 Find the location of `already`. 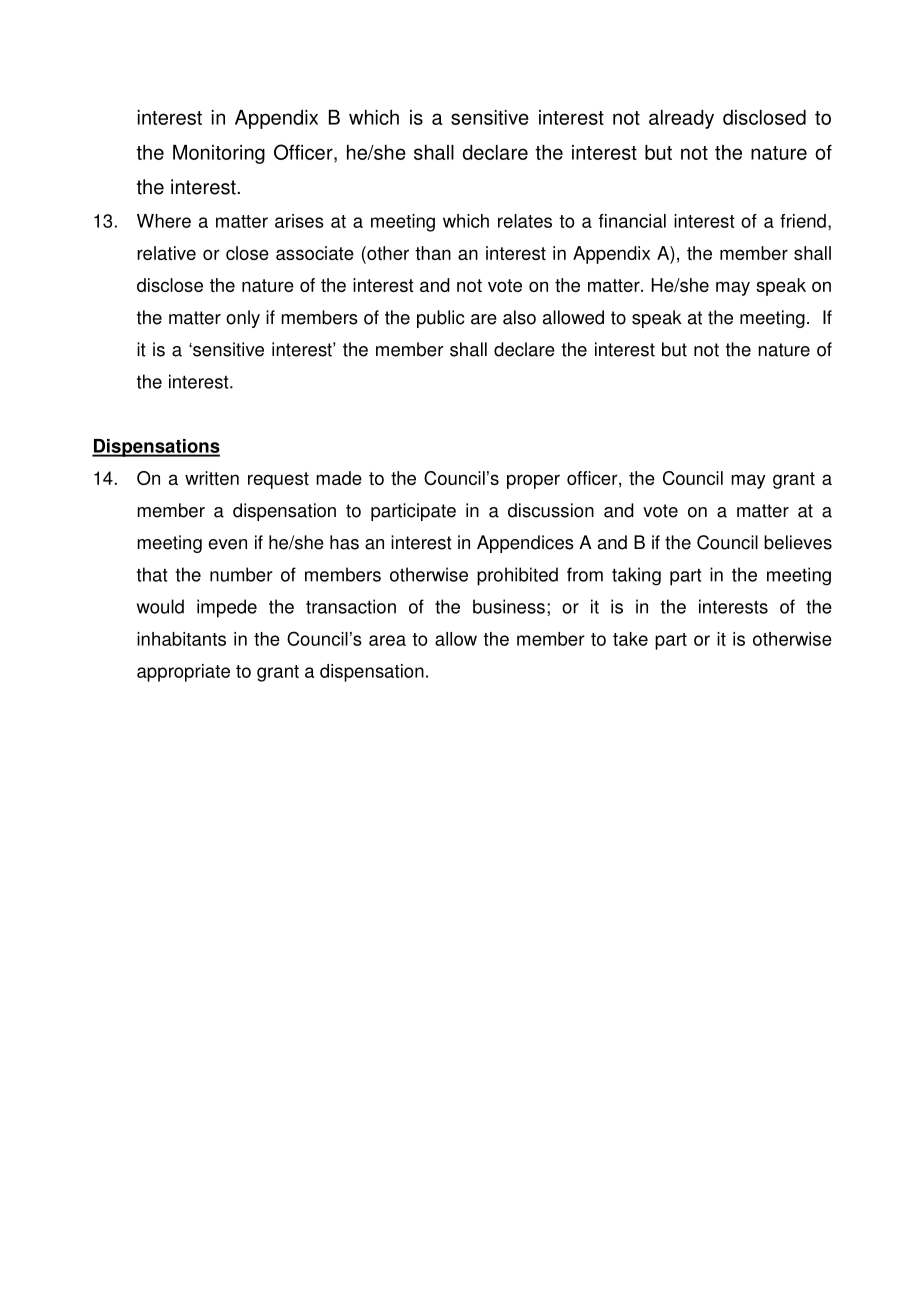

already is located at coordinates (681, 119).
